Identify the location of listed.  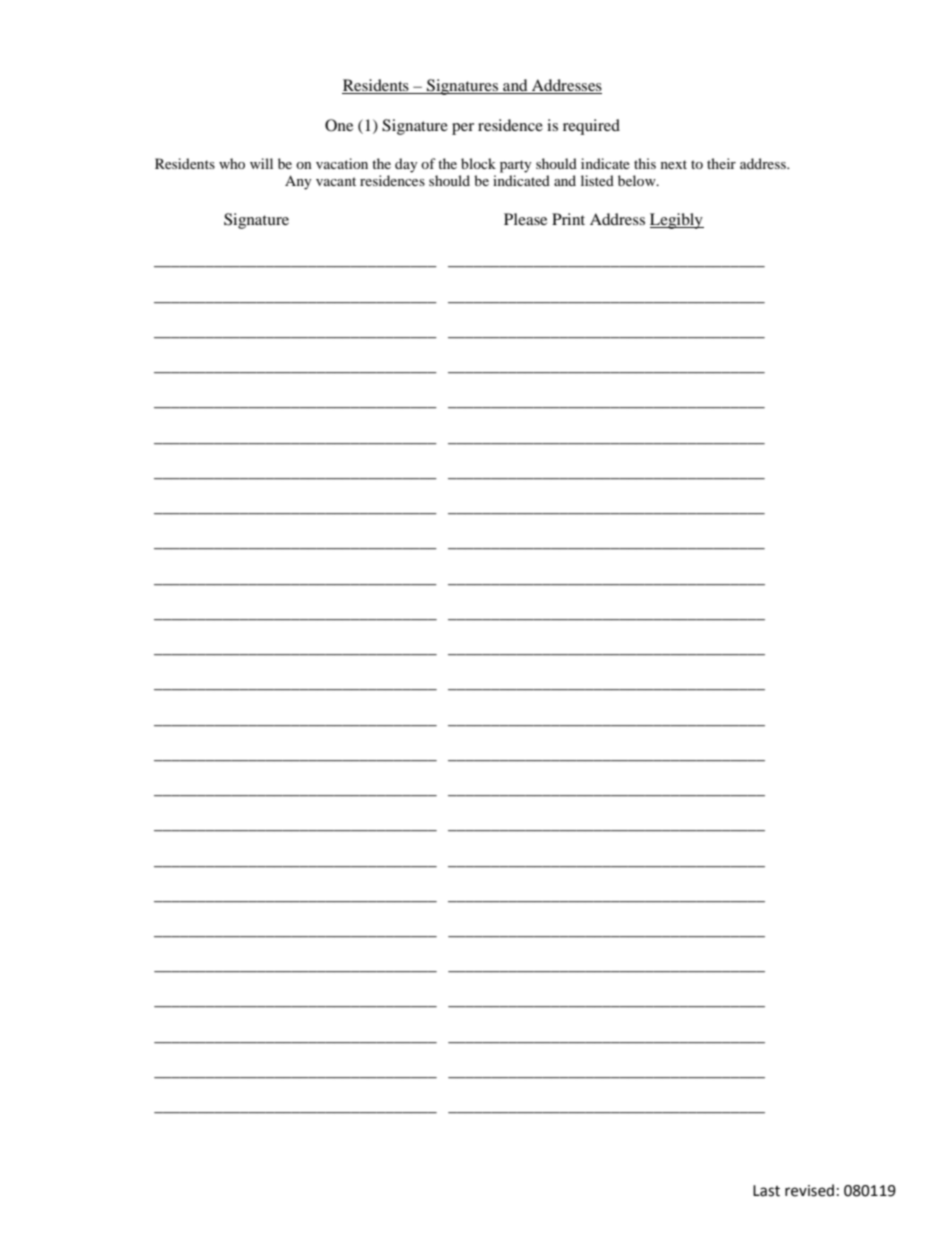
(597, 180).
